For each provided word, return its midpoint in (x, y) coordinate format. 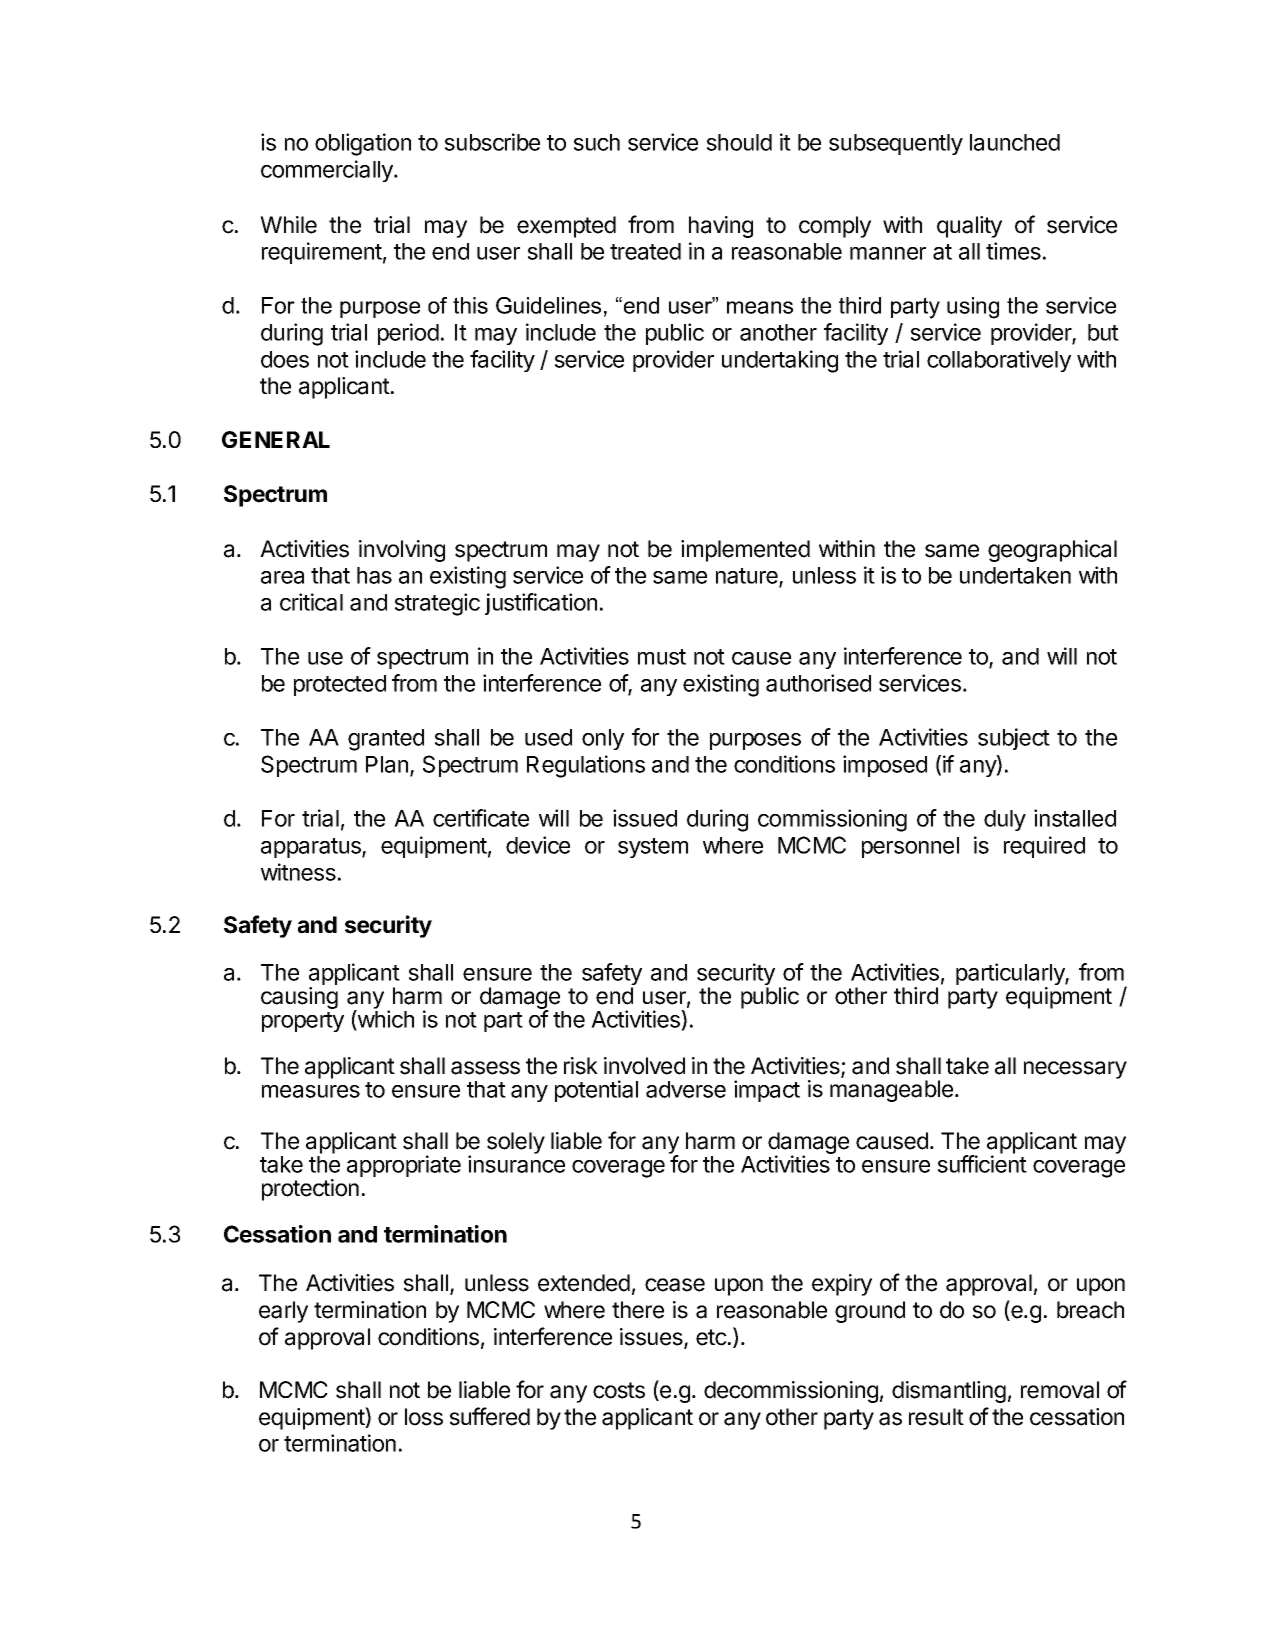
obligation (363, 144)
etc (711, 1337)
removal (1060, 1390)
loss (424, 1417)
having (721, 227)
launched (1015, 142)
